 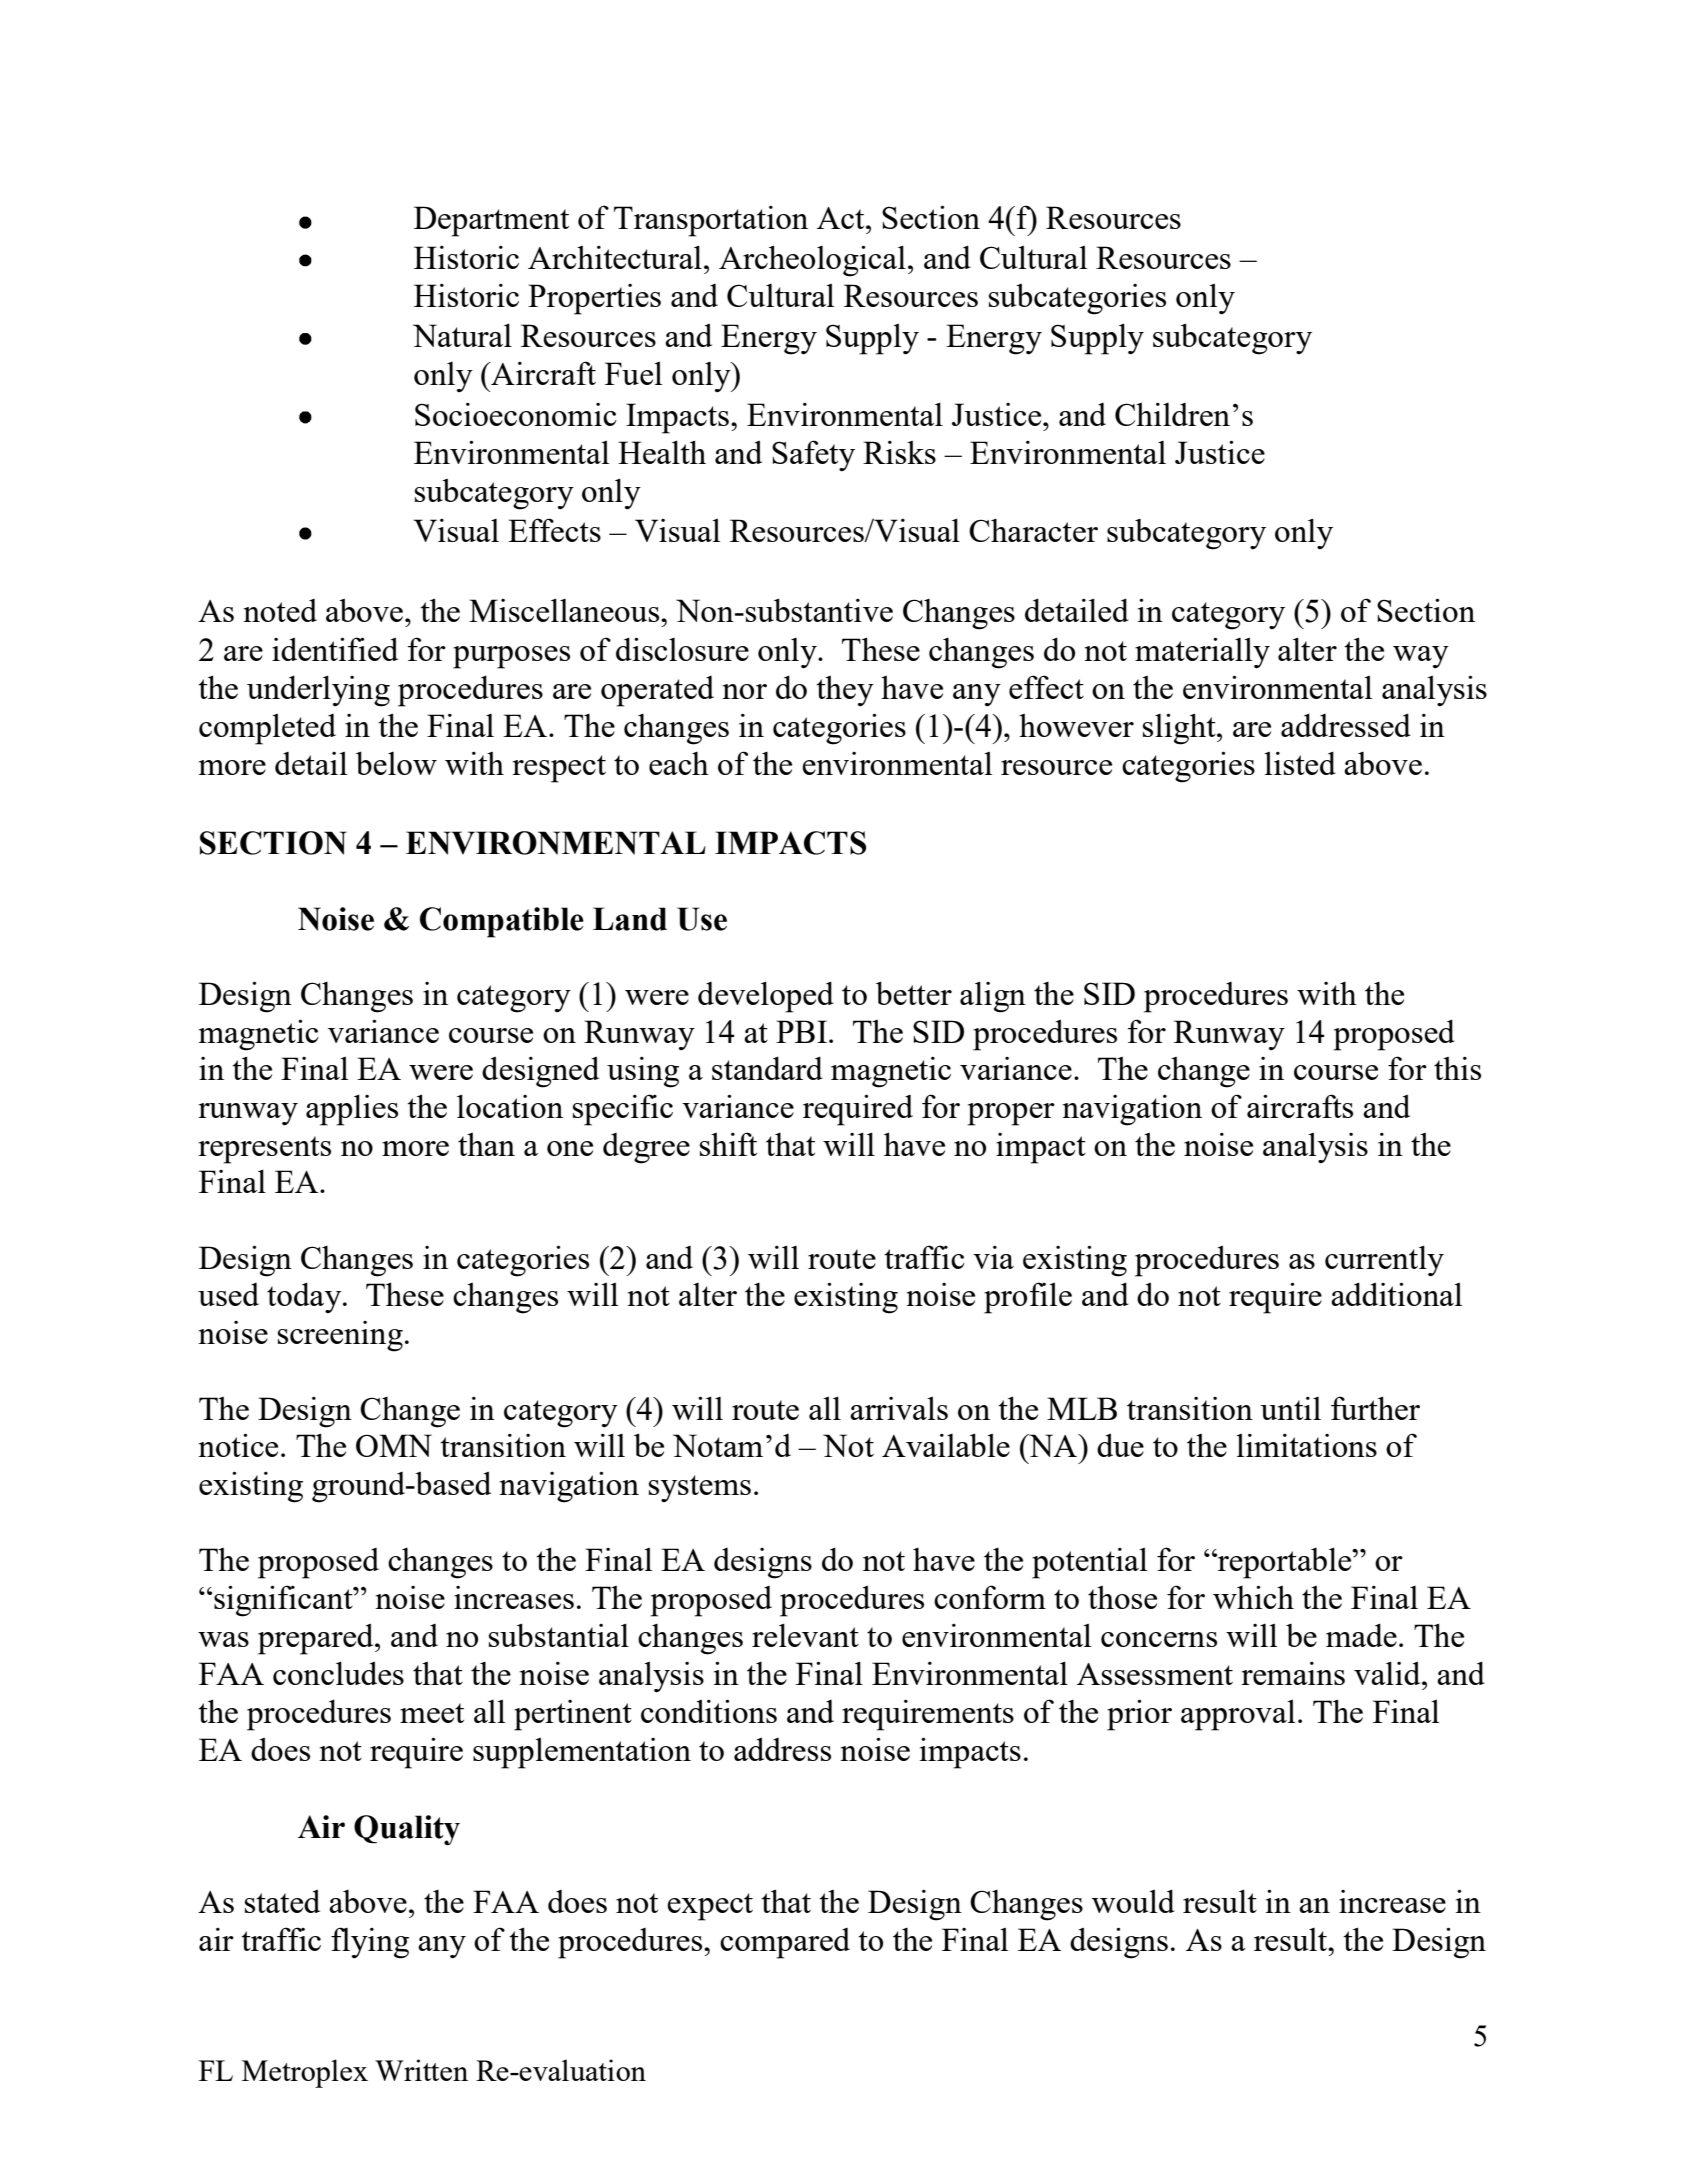 What do you see at coordinates (1300, 763) in the screenshot?
I see `listed` at bounding box center [1300, 763].
